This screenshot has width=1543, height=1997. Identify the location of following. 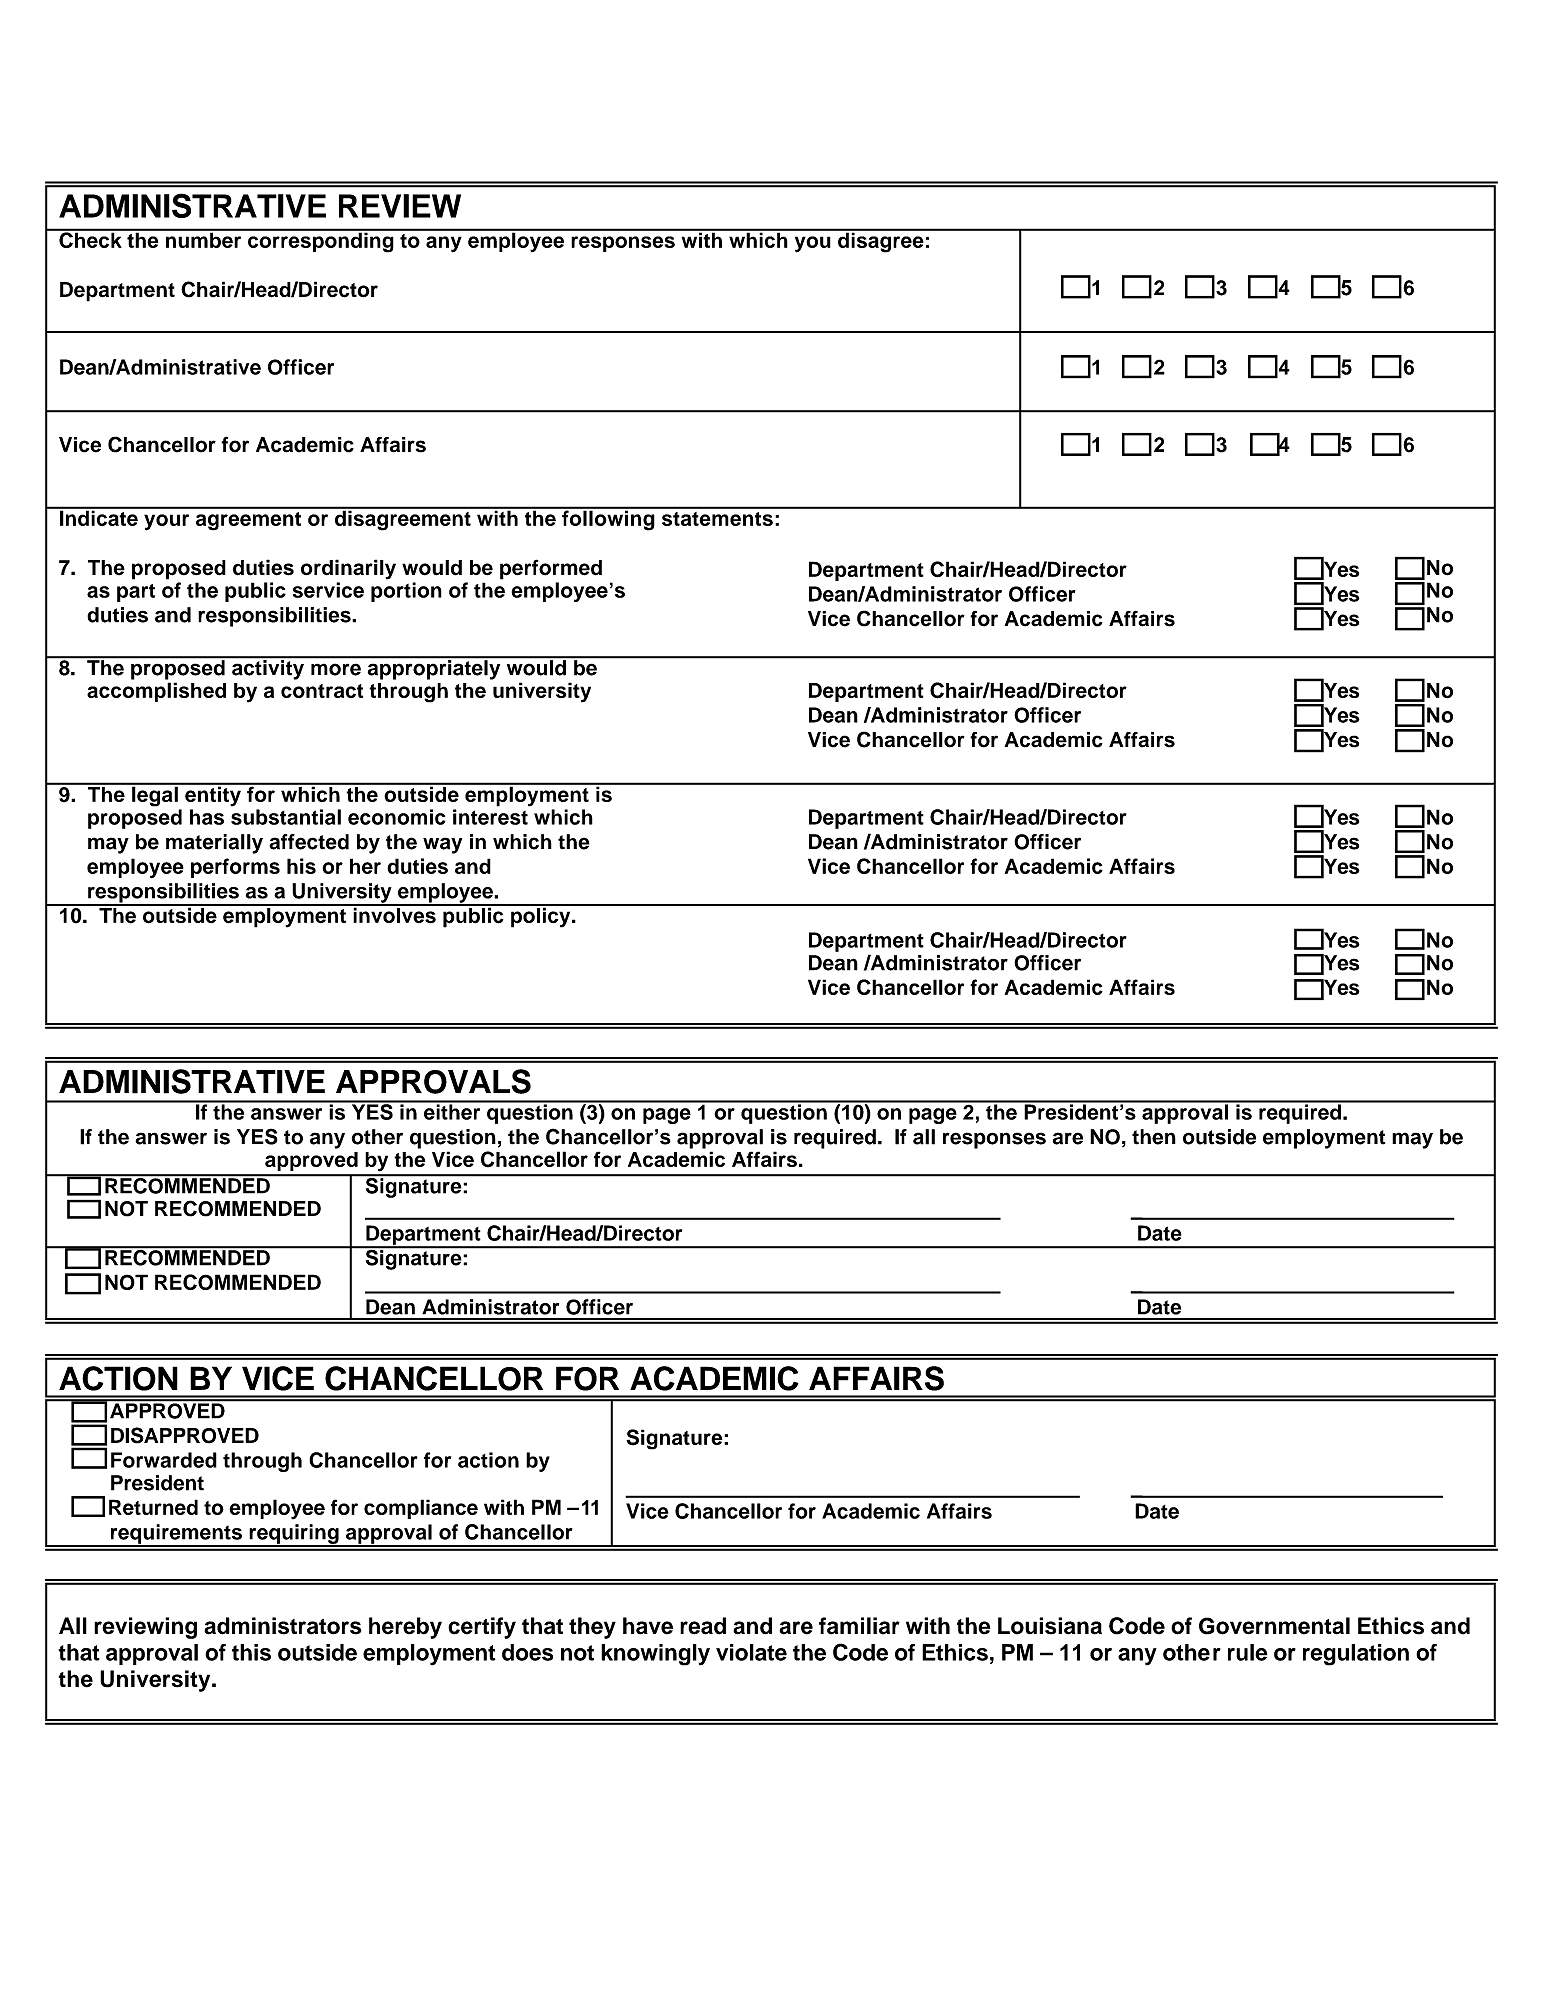
(608, 519).
